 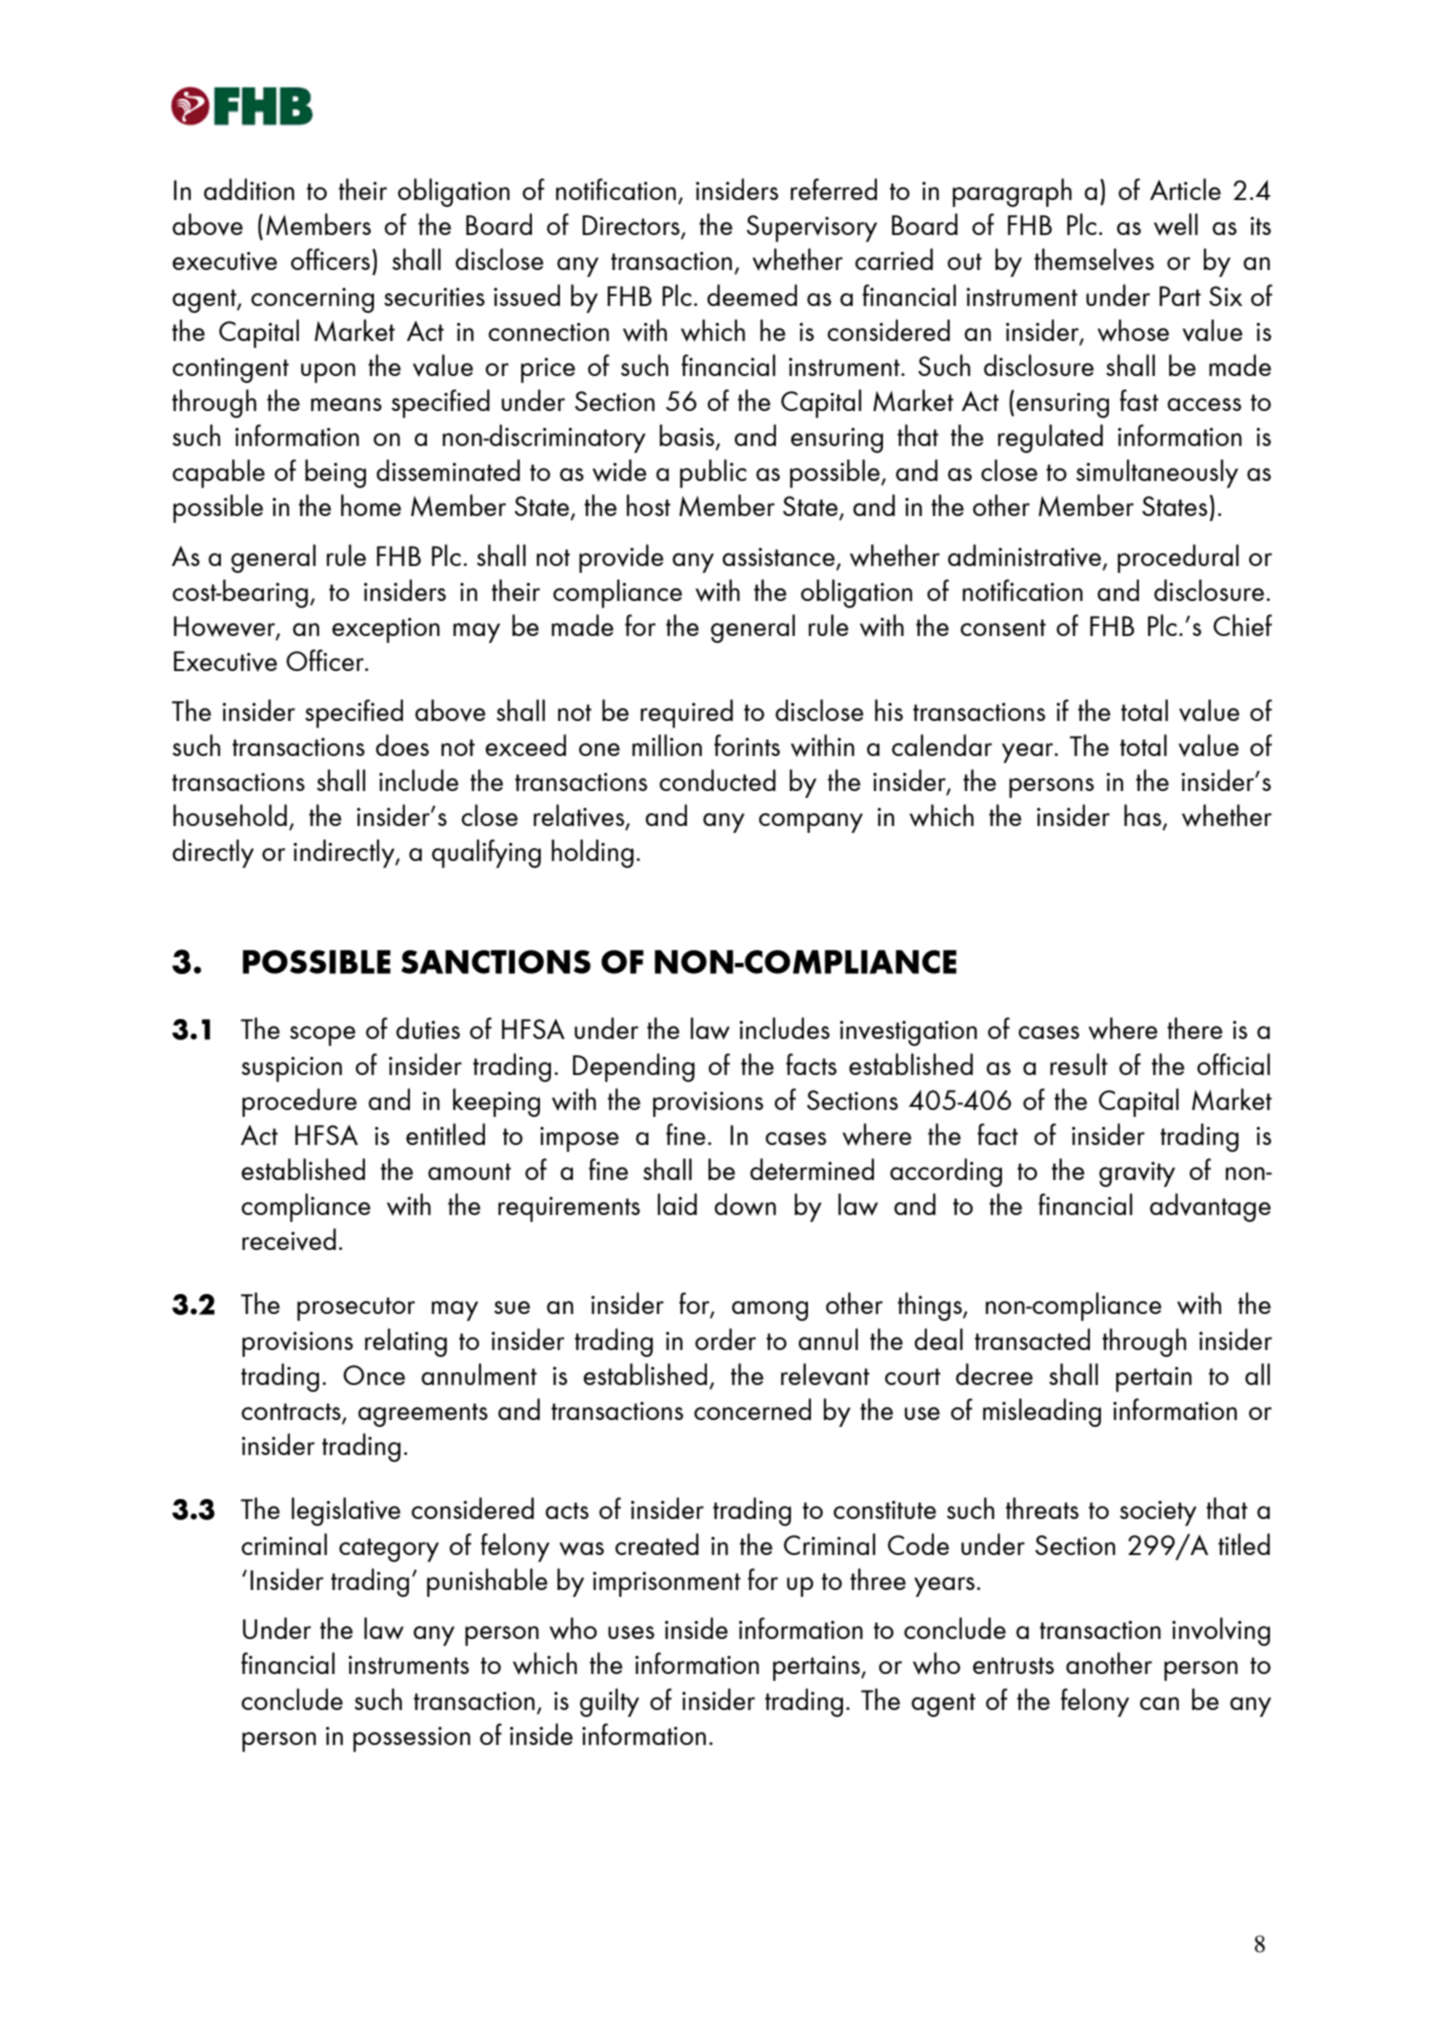 What do you see at coordinates (609, 1702) in the screenshot?
I see `guilty` at bounding box center [609, 1702].
